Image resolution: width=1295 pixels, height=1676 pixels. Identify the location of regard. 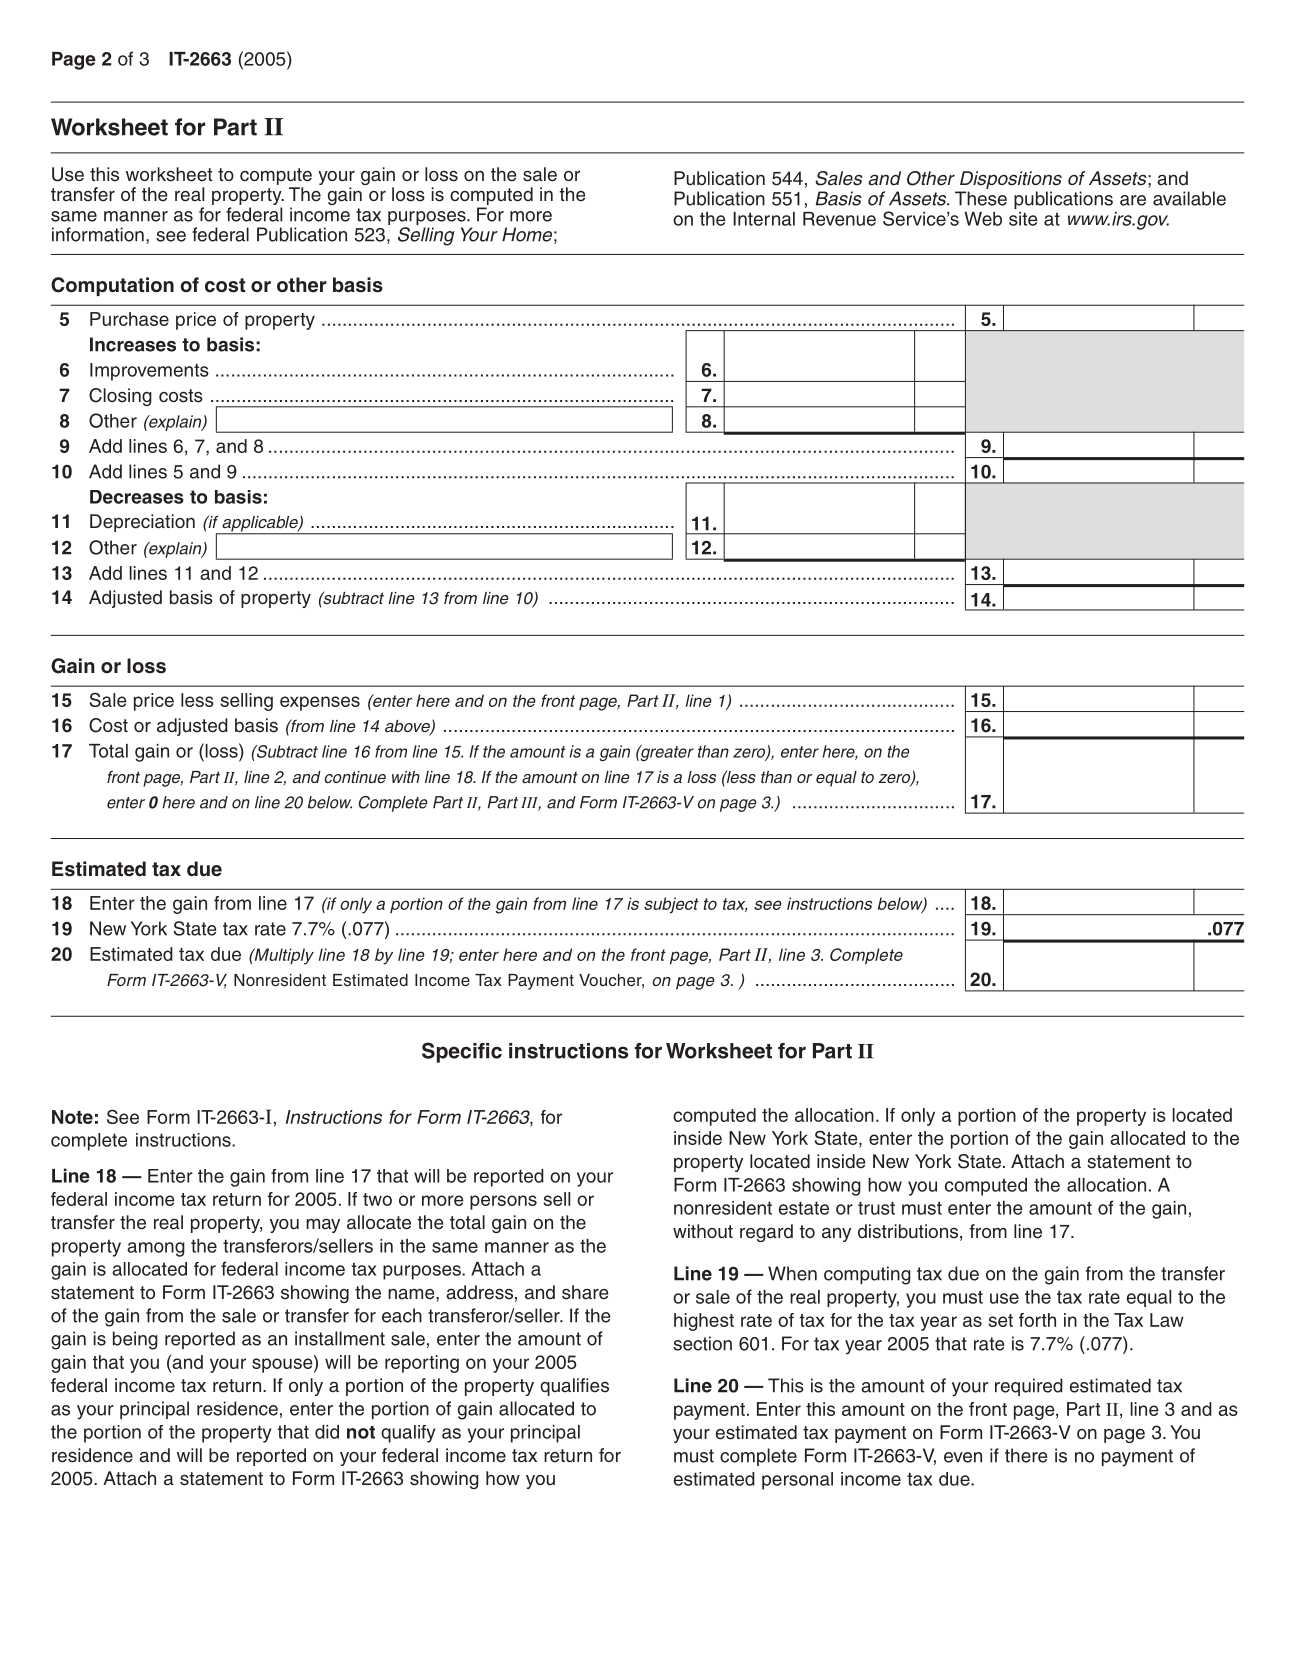
(766, 1233).
